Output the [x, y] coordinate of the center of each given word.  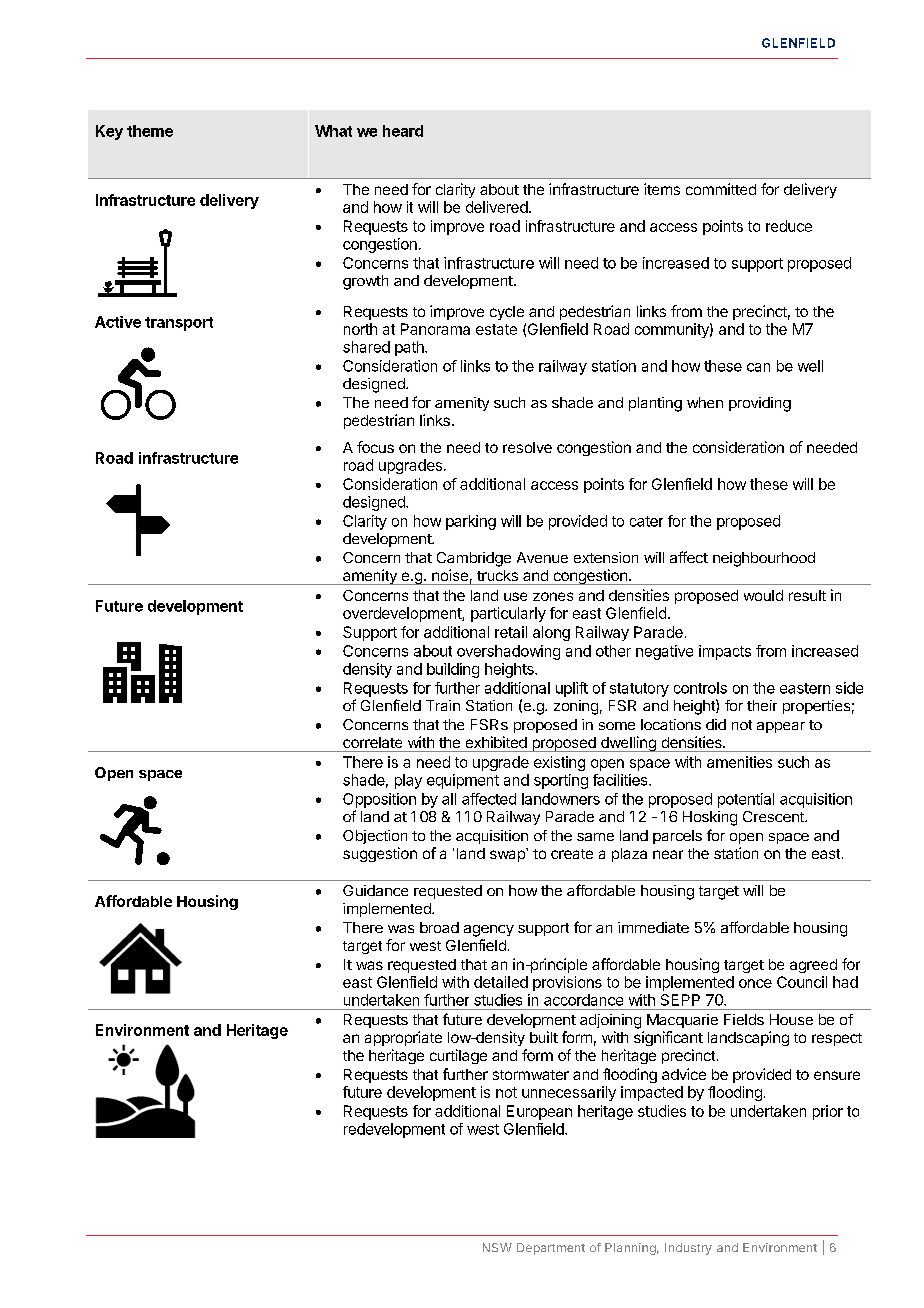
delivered [497, 207]
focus [375, 447]
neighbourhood [764, 559]
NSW [497, 1247]
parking [471, 522]
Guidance [375, 890]
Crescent [774, 816]
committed [721, 189]
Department [551, 1249]
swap [508, 855]
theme [150, 131]
